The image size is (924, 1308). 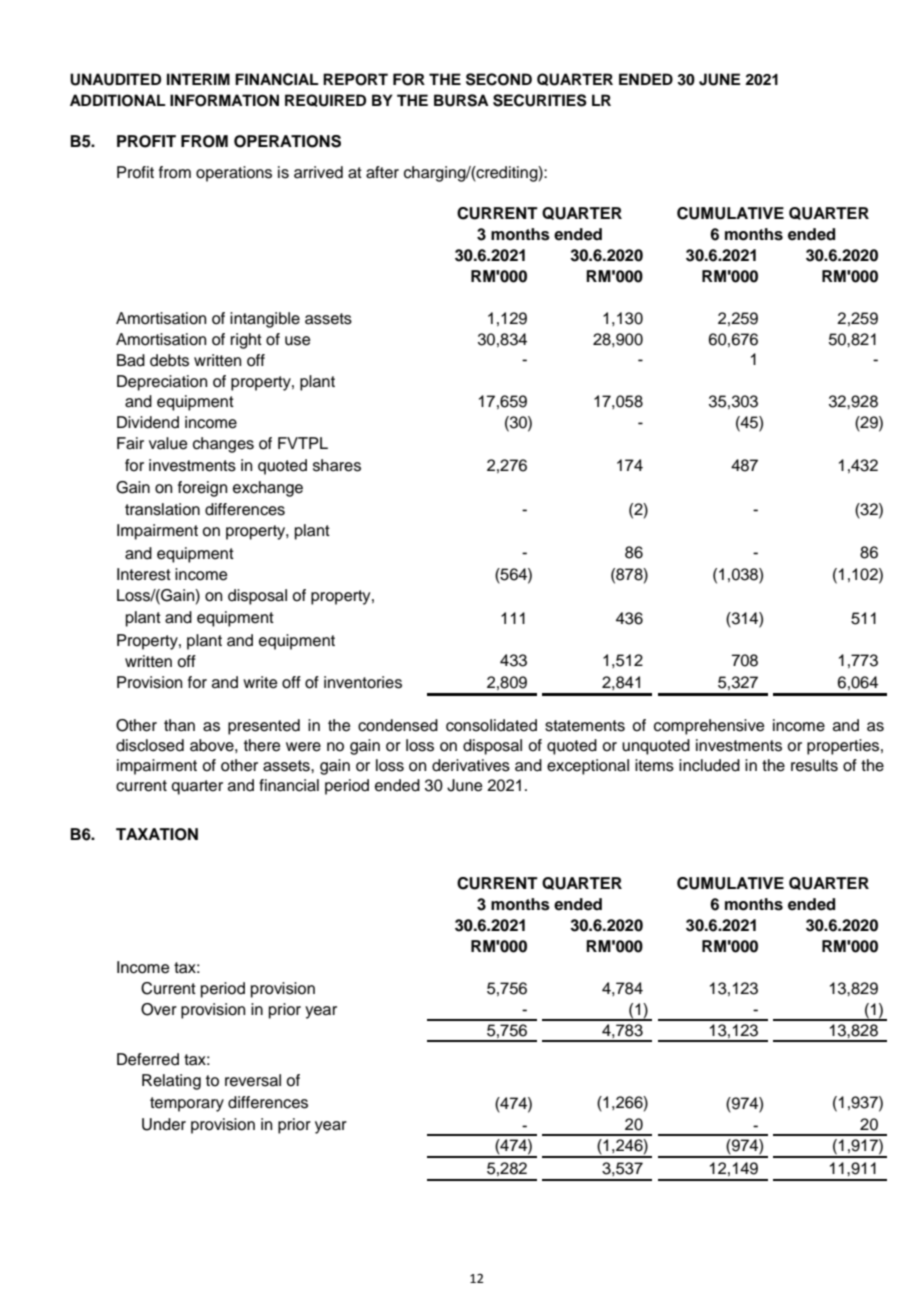 What do you see at coordinates (169, 360) in the screenshot?
I see `debts` at bounding box center [169, 360].
